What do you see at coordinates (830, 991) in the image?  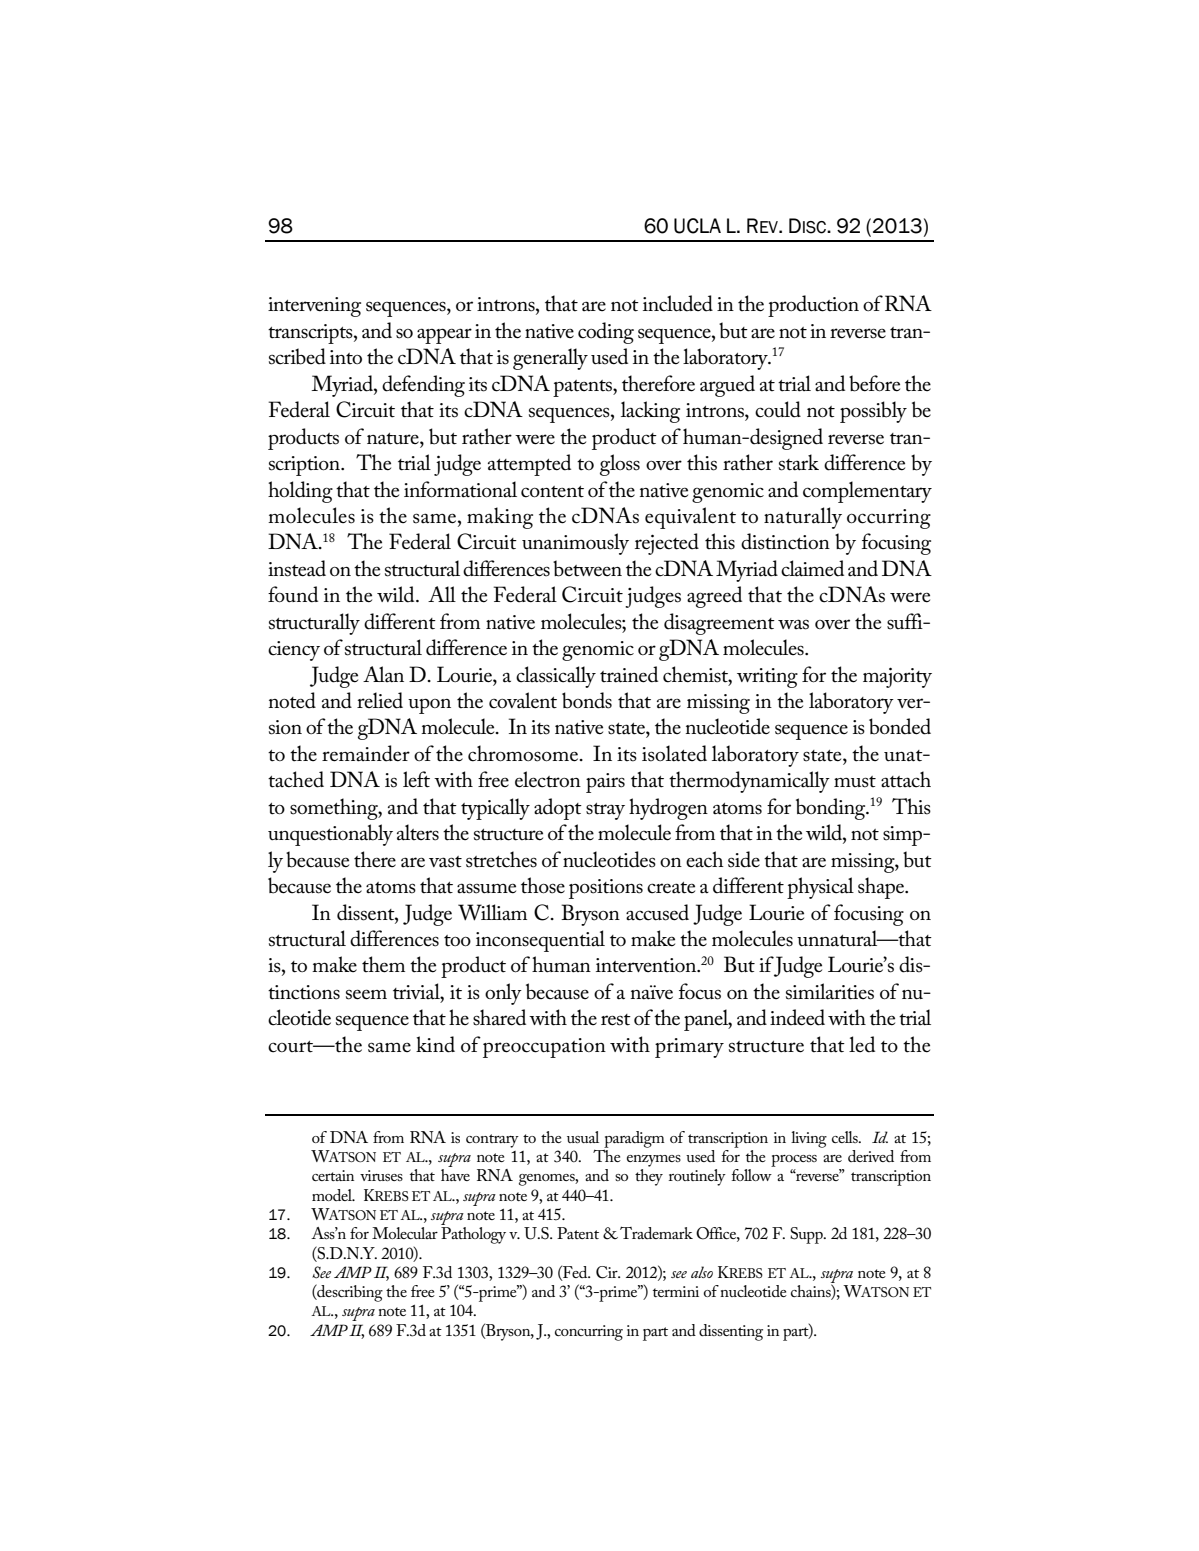 I see `similarities` at bounding box center [830, 991].
